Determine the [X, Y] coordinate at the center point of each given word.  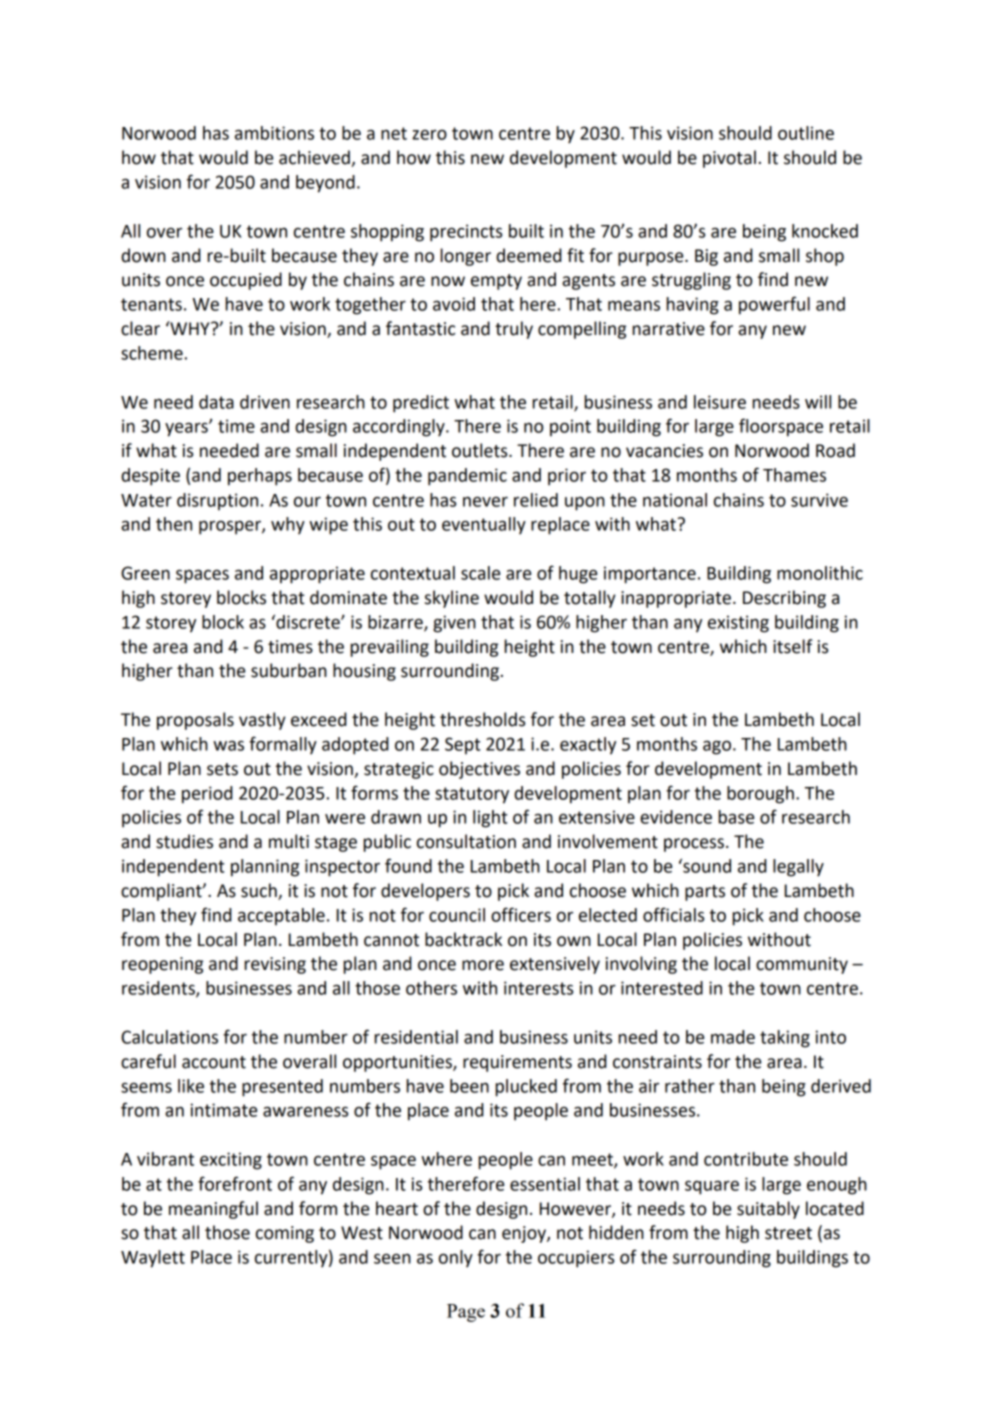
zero [429, 135]
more [483, 965]
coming [285, 1234]
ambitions [274, 133]
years [187, 429]
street [788, 1233]
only [456, 1259]
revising [275, 965]
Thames [794, 475]
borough [760, 795]
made [733, 1037]
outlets [481, 450]
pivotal [729, 159]
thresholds [482, 719]
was [228, 745]
